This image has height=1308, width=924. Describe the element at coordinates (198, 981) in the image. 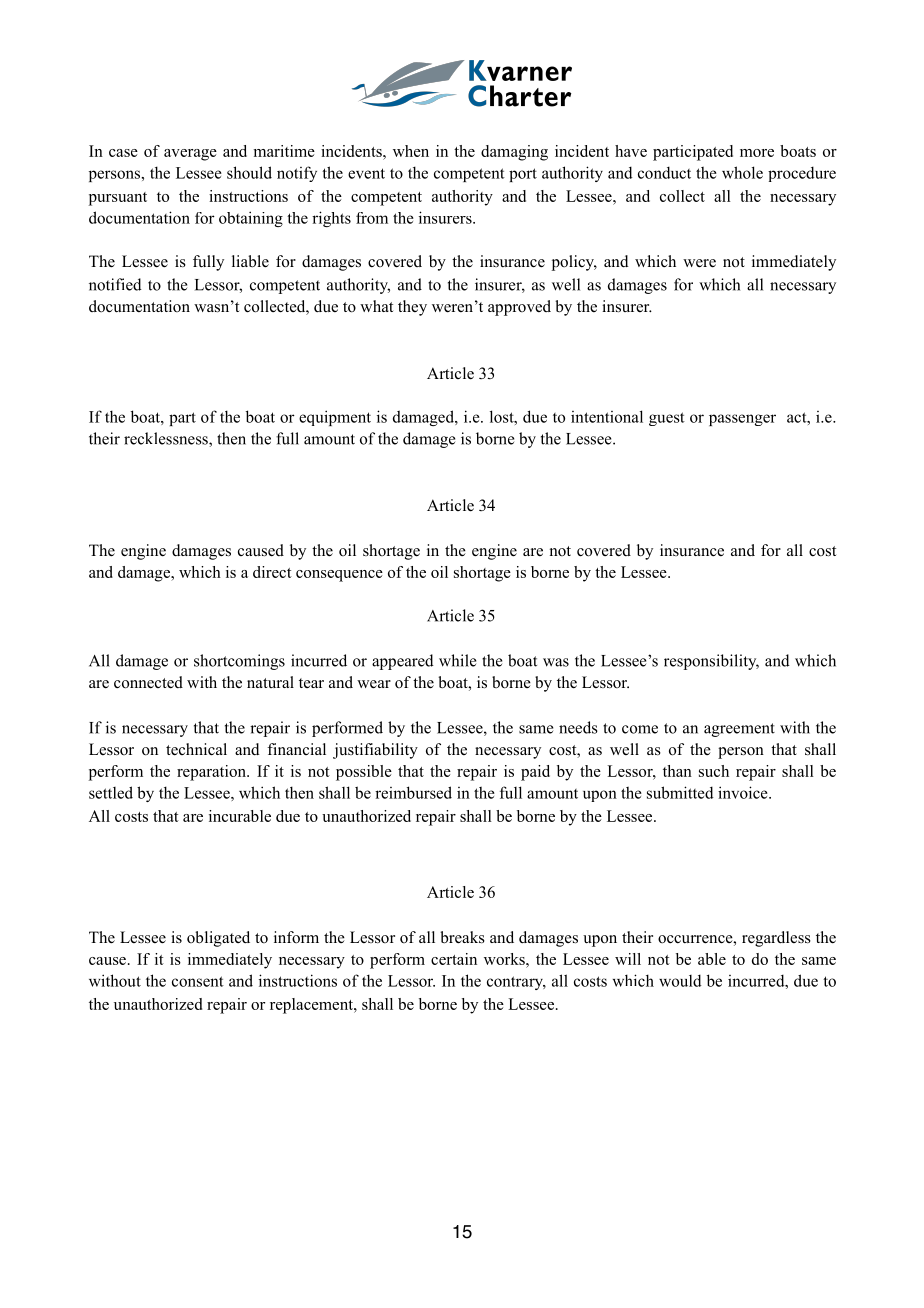

I see `consent` at that location.
